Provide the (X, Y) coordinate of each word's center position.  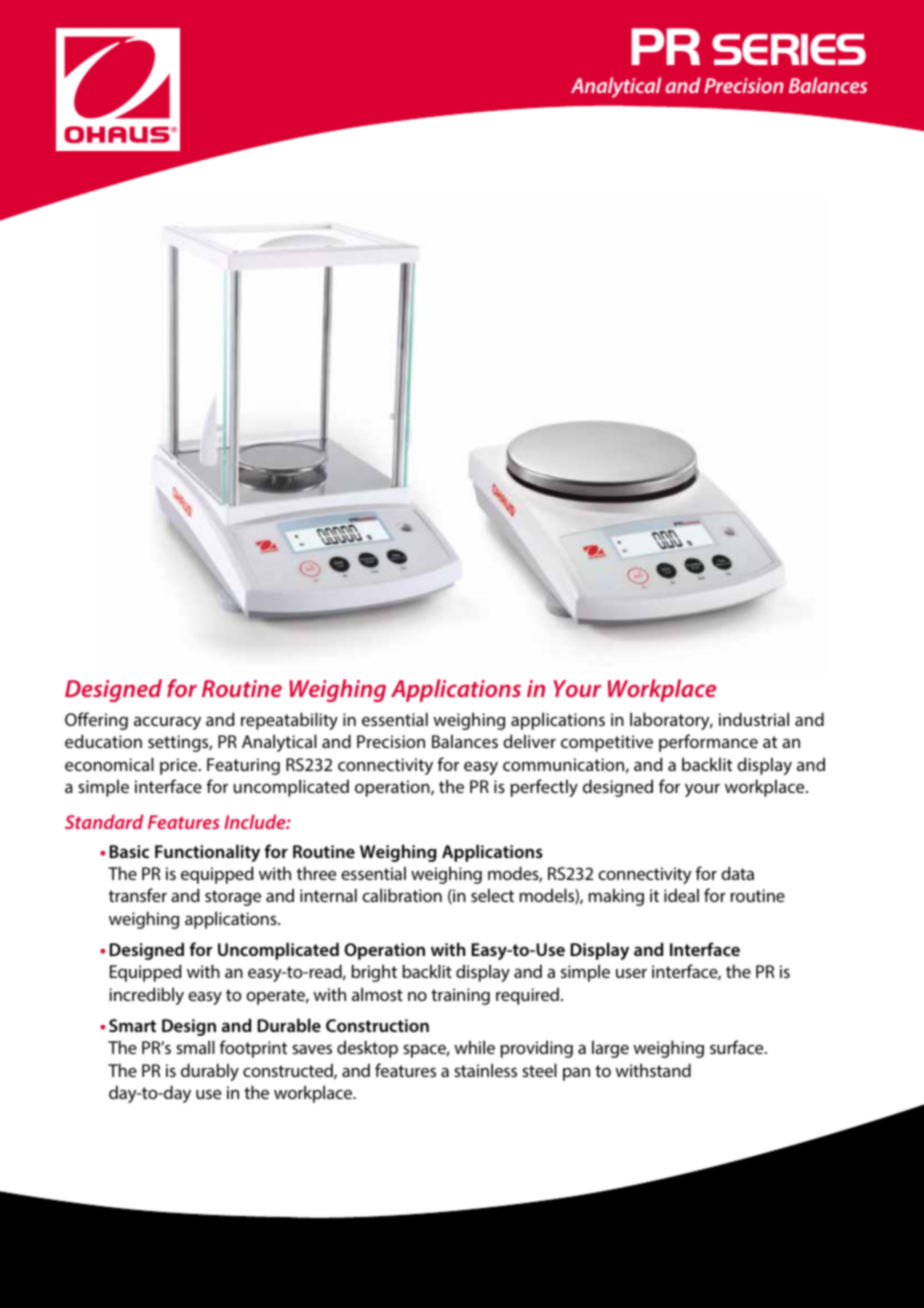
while (474, 1047)
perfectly (544, 788)
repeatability (289, 721)
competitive (607, 743)
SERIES (789, 49)
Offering (96, 721)
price (180, 766)
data (737, 873)
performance (708, 743)
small (195, 1047)
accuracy (167, 723)
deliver (529, 741)
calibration (402, 895)
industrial (754, 719)
